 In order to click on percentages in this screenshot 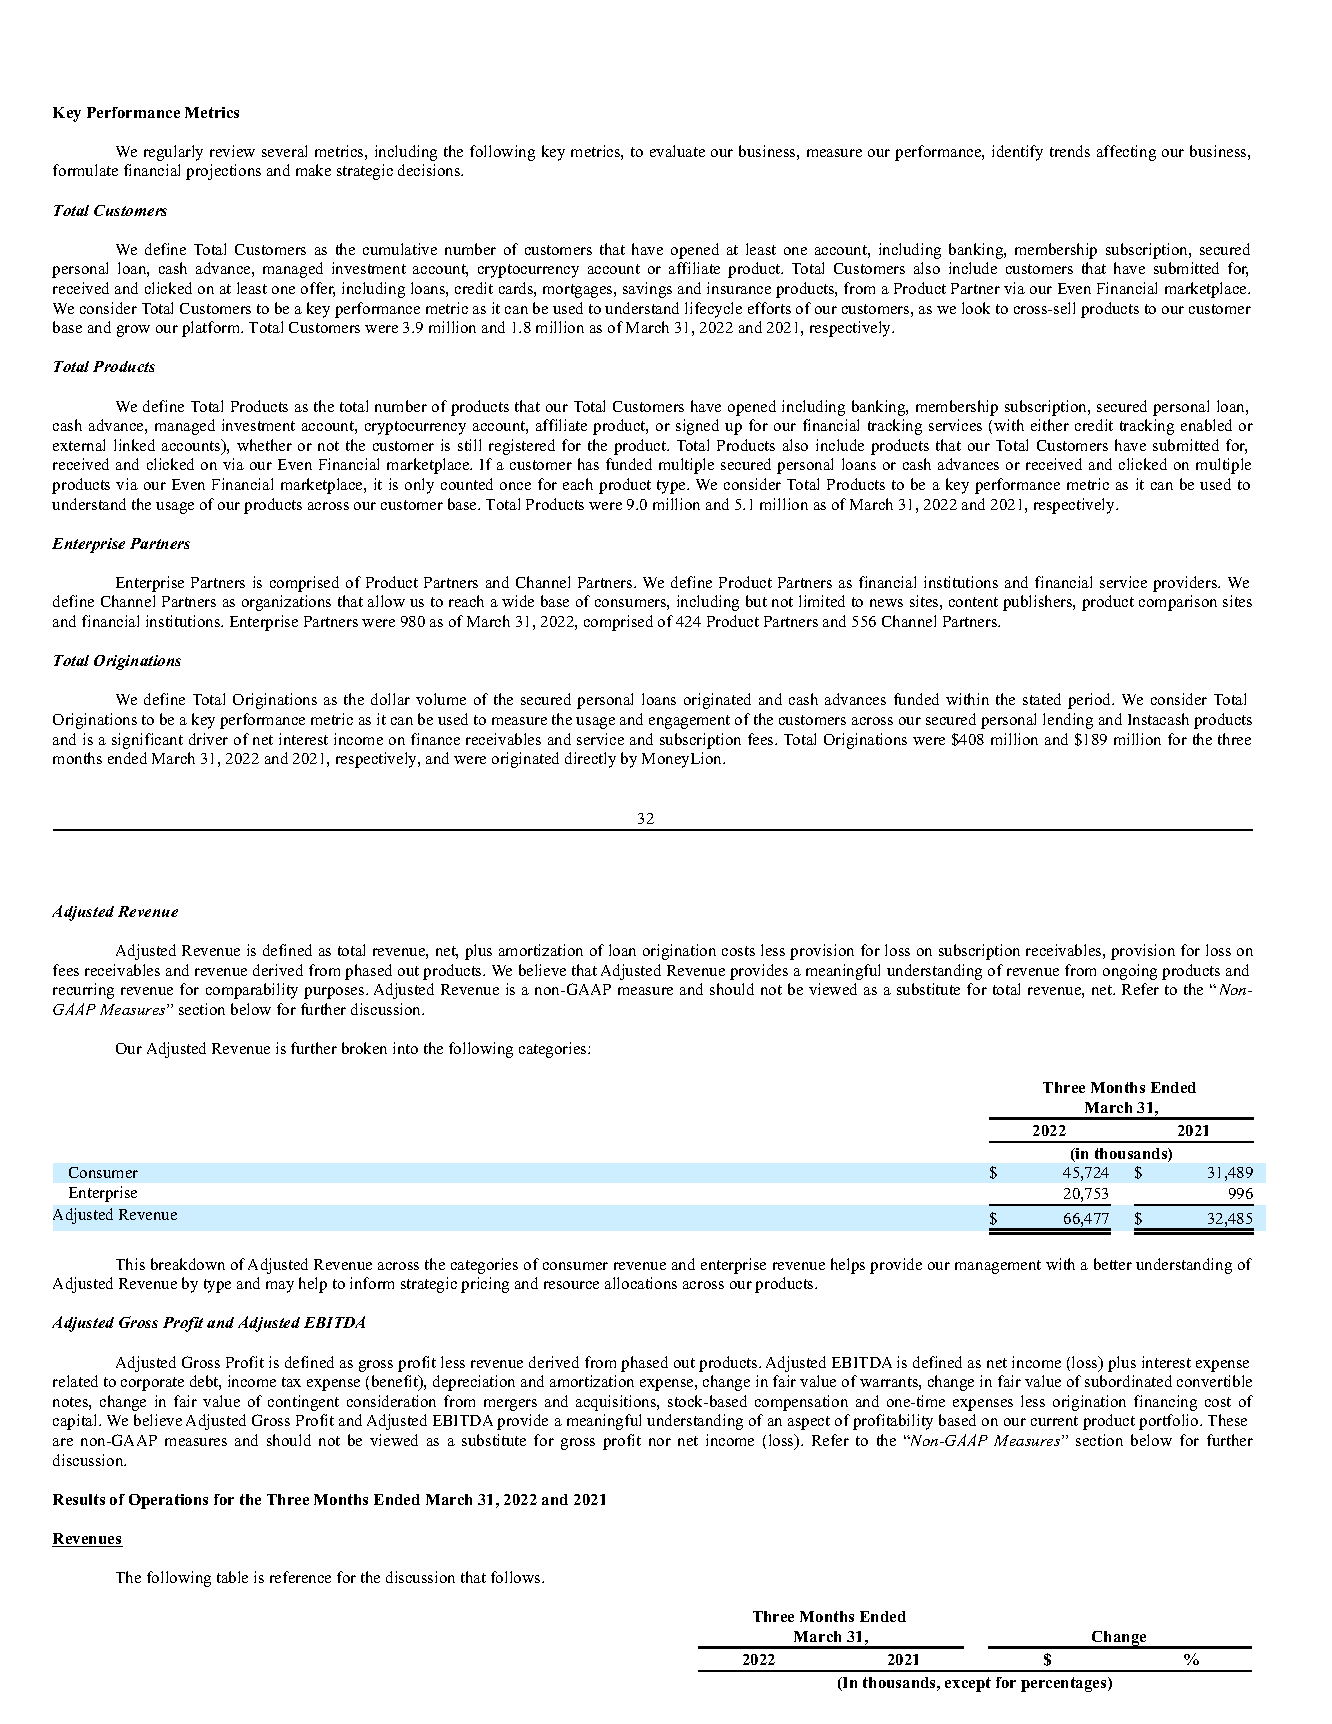, I will do `click(1065, 1684)`.
